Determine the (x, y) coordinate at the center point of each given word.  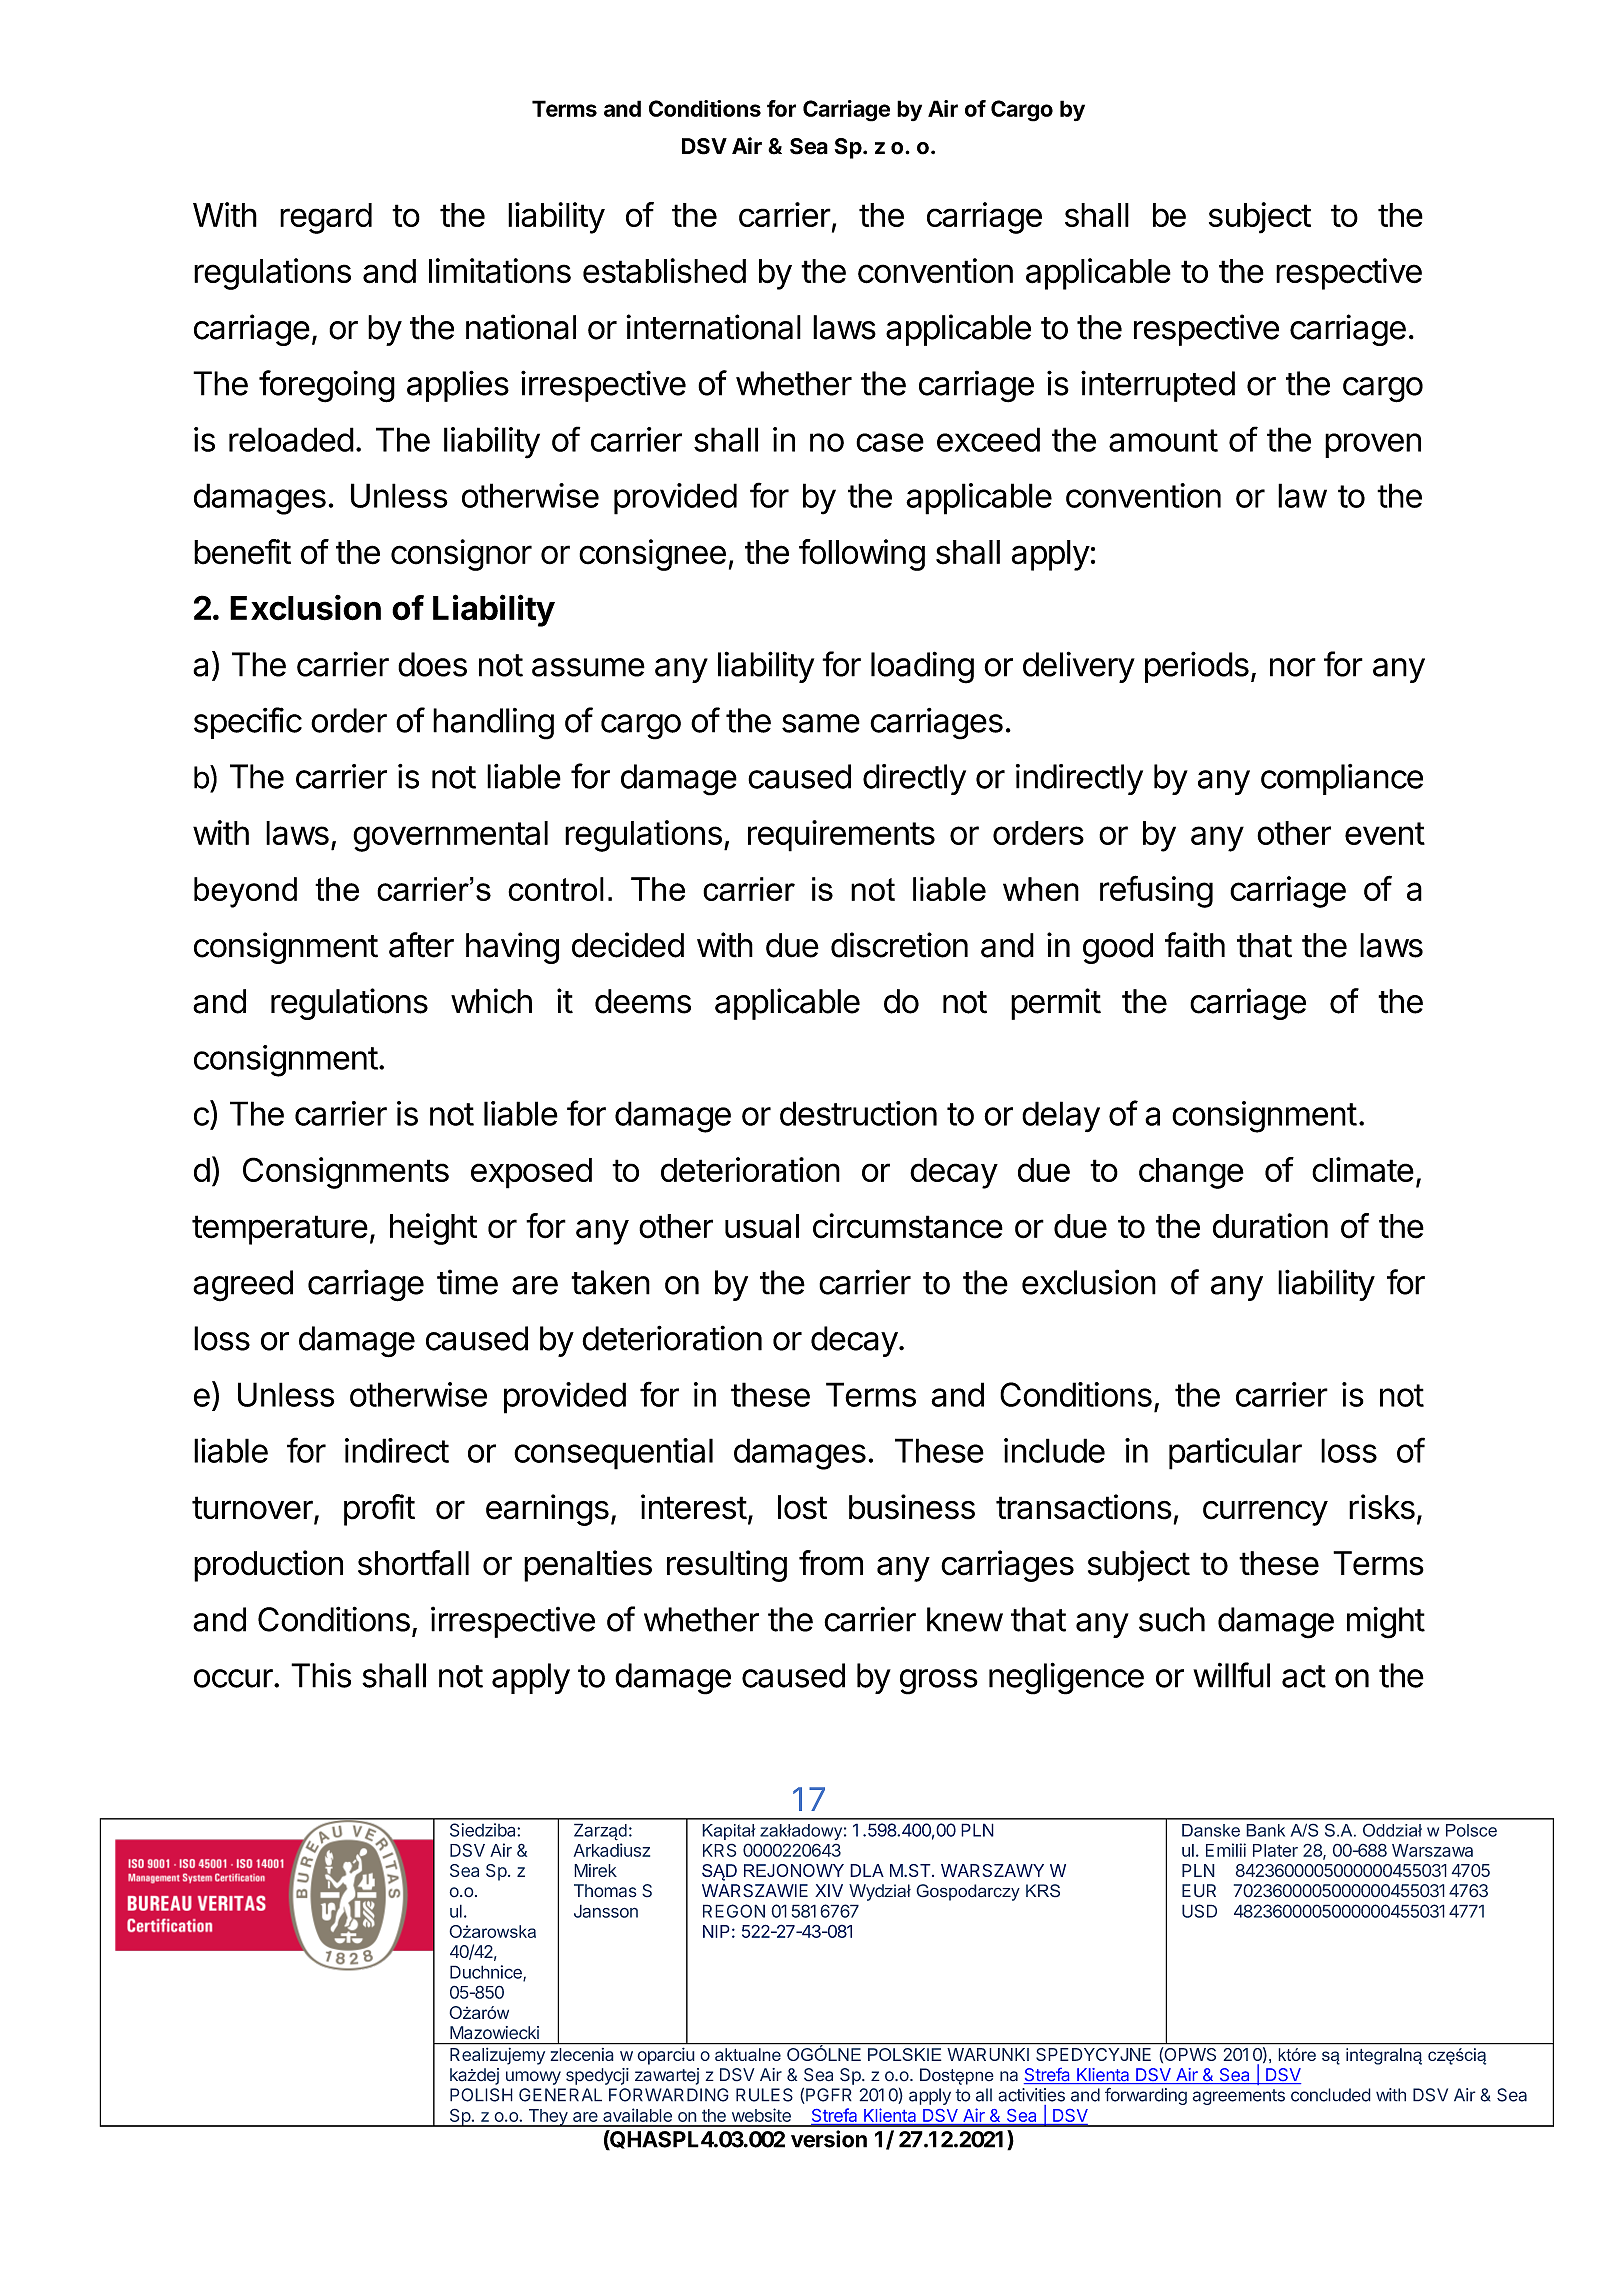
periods (1197, 667)
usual (762, 1226)
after (421, 945)
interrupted (1158, 386)
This (321, 1675)
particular (1235, 1454)
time (467, 1282)
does (432, 664)
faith (1195, 945)
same (821, 723)
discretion (899, 945)
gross (939, 1682)
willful (1231, 1675)
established (664, 271)
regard (326, 218)
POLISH (481, 2095)
